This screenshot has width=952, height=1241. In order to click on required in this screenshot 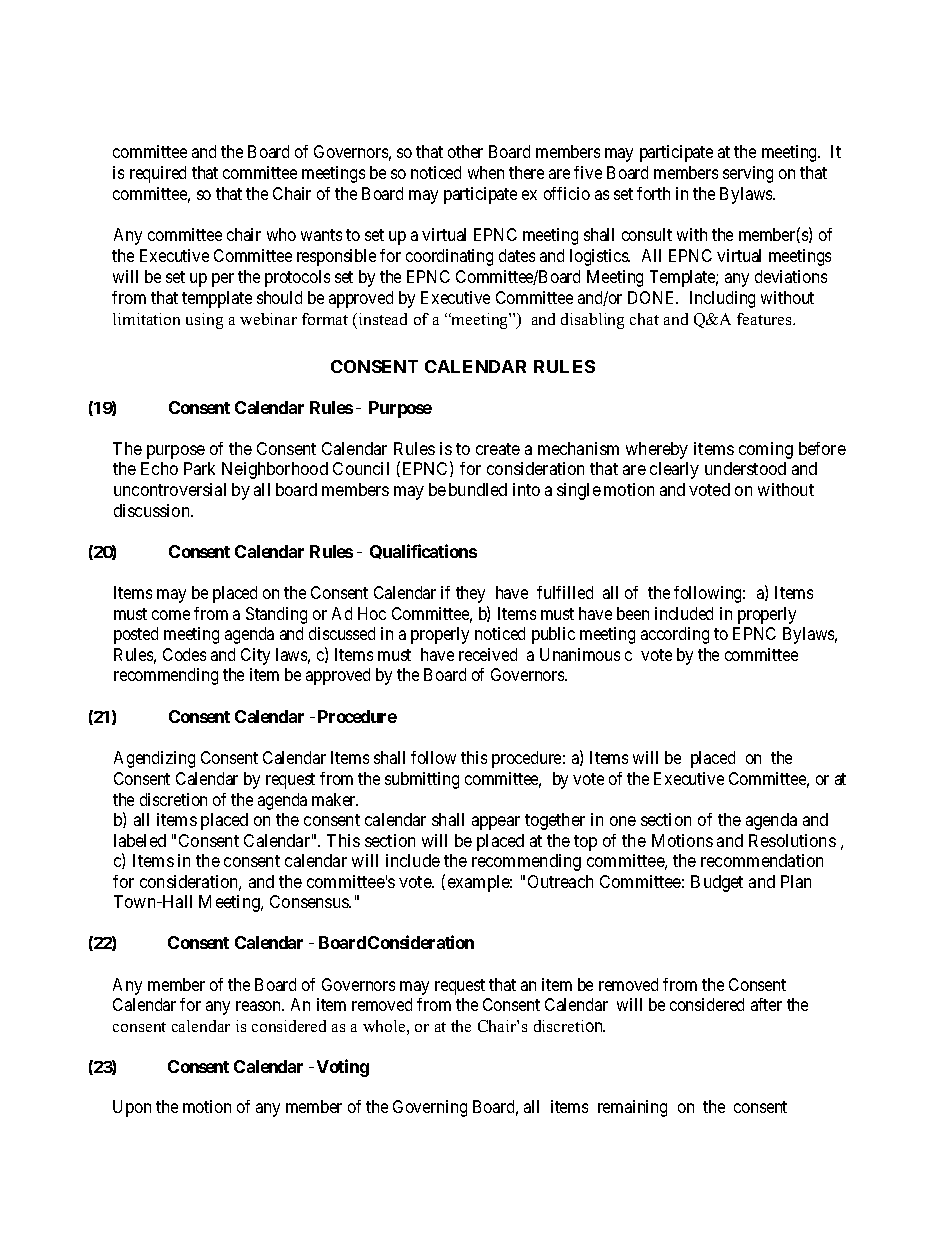, I will do `click(158, 174)`.
